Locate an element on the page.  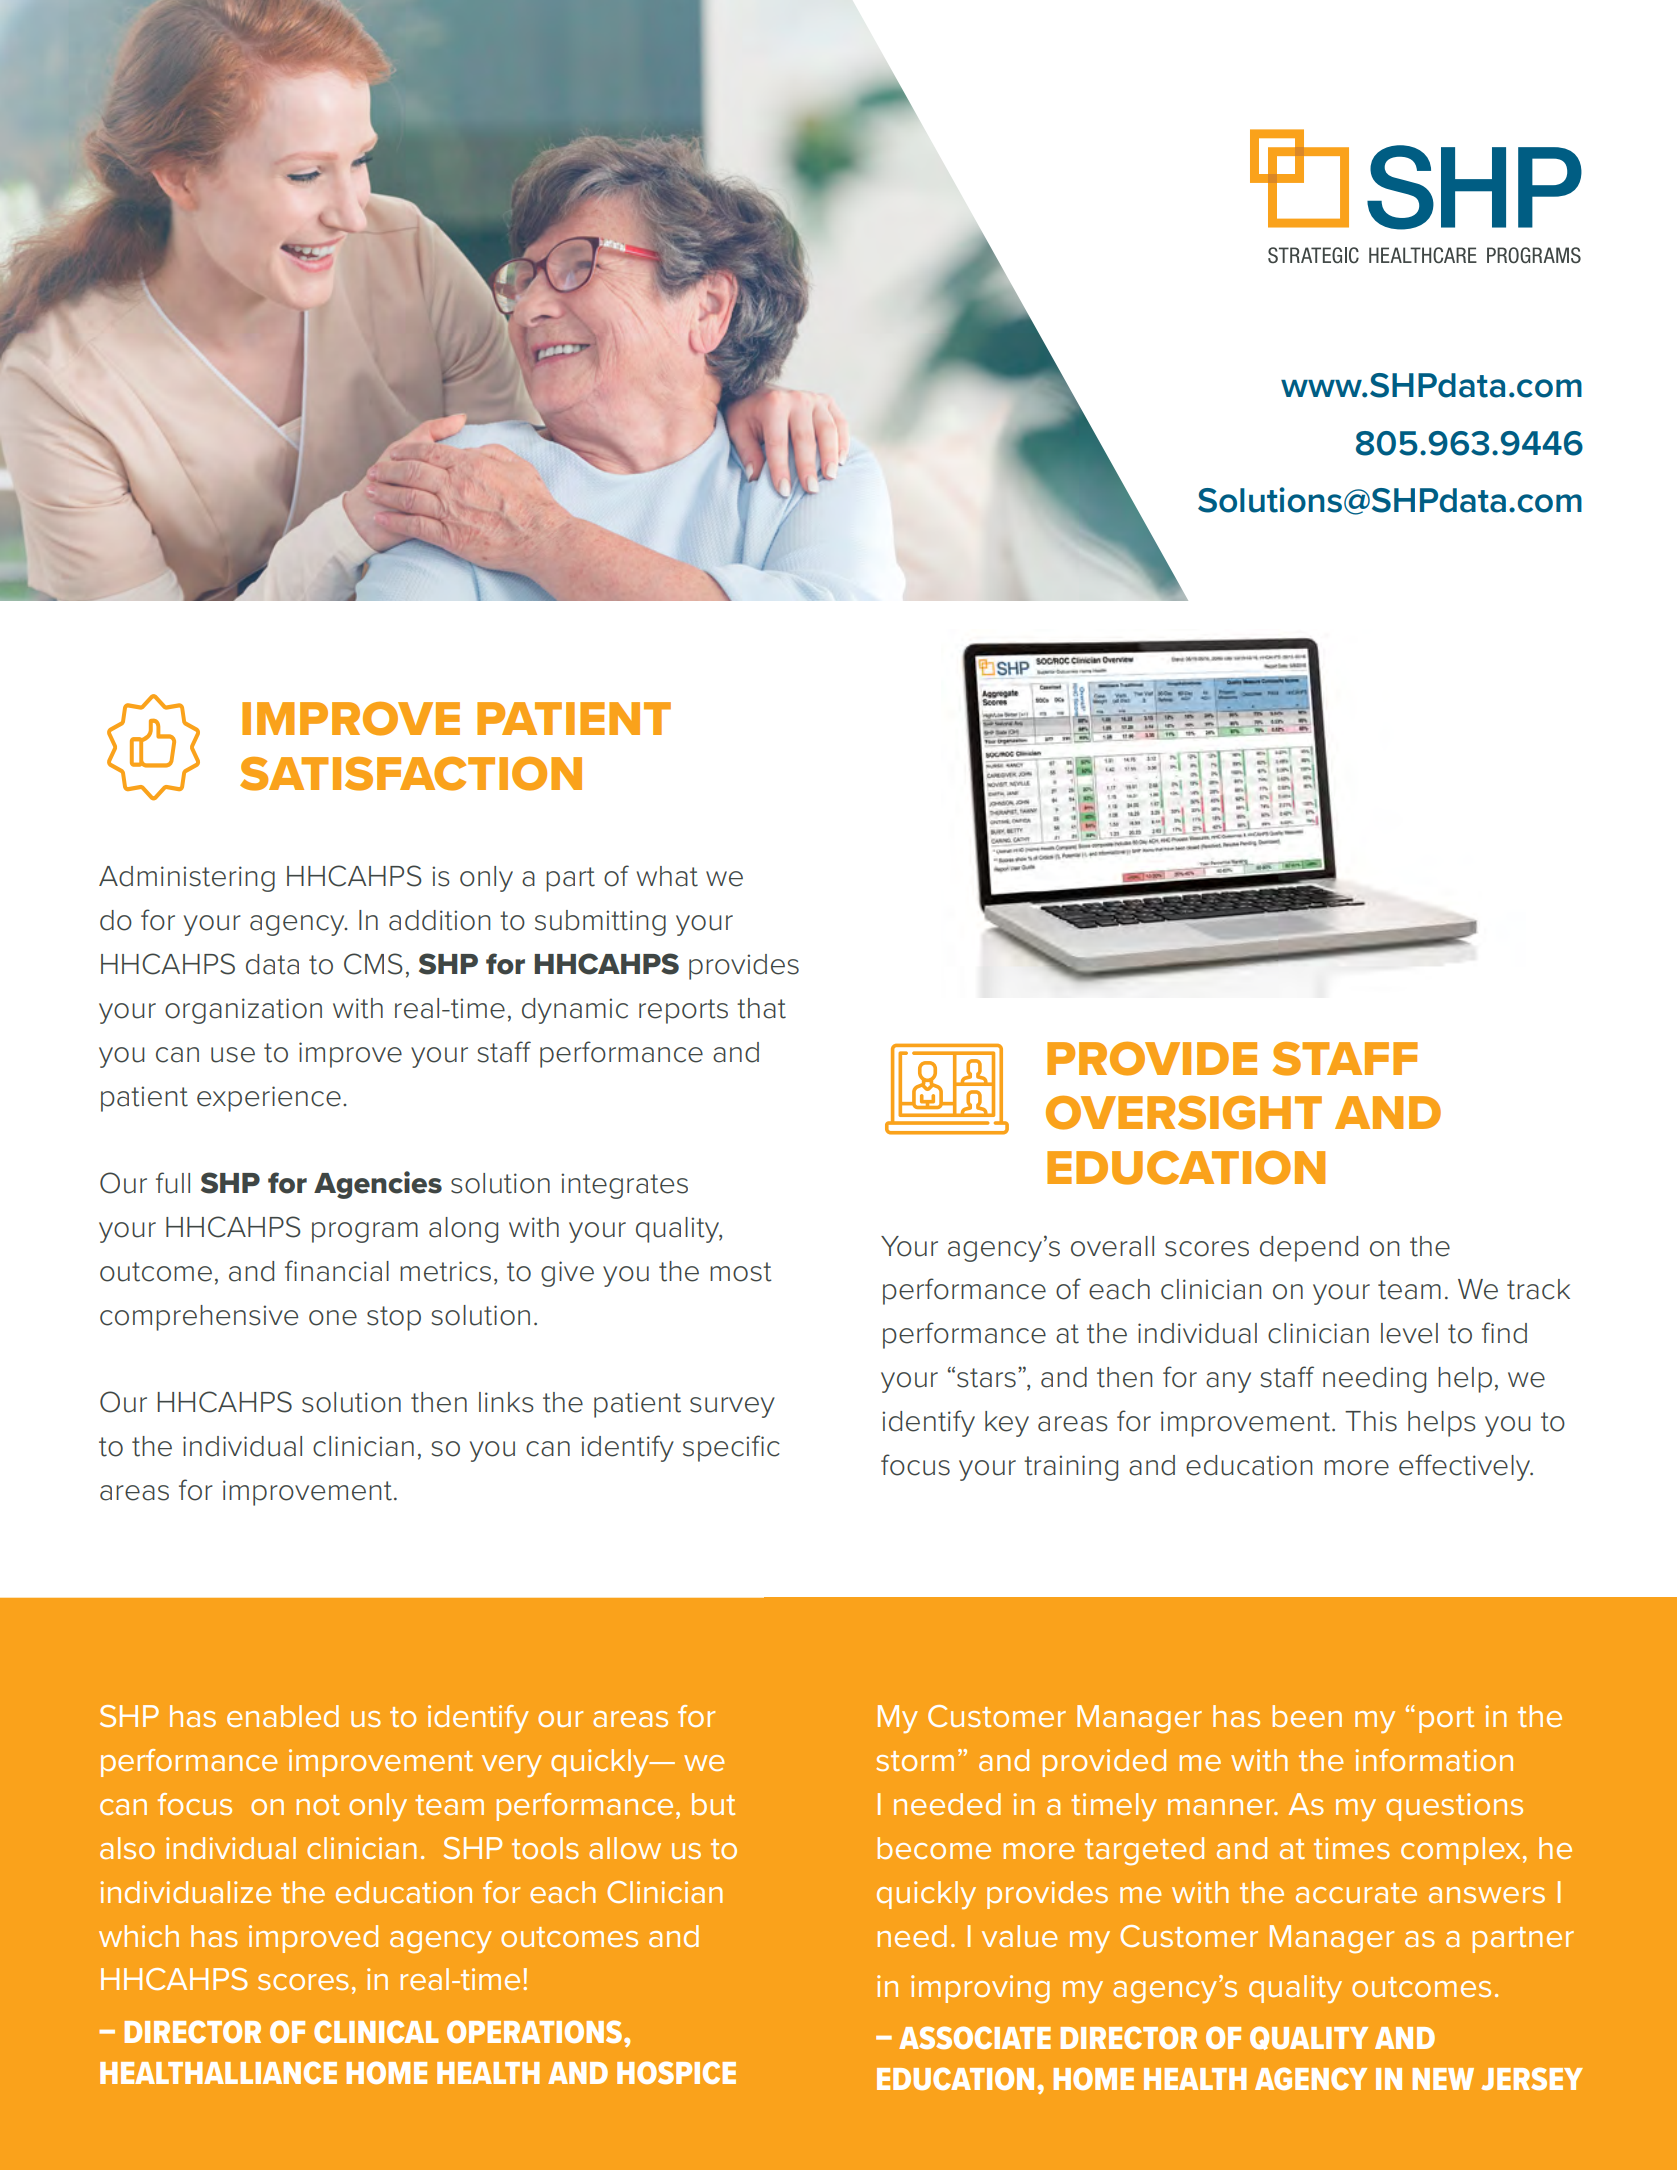
been is located at coordinates (1307, 1716).
